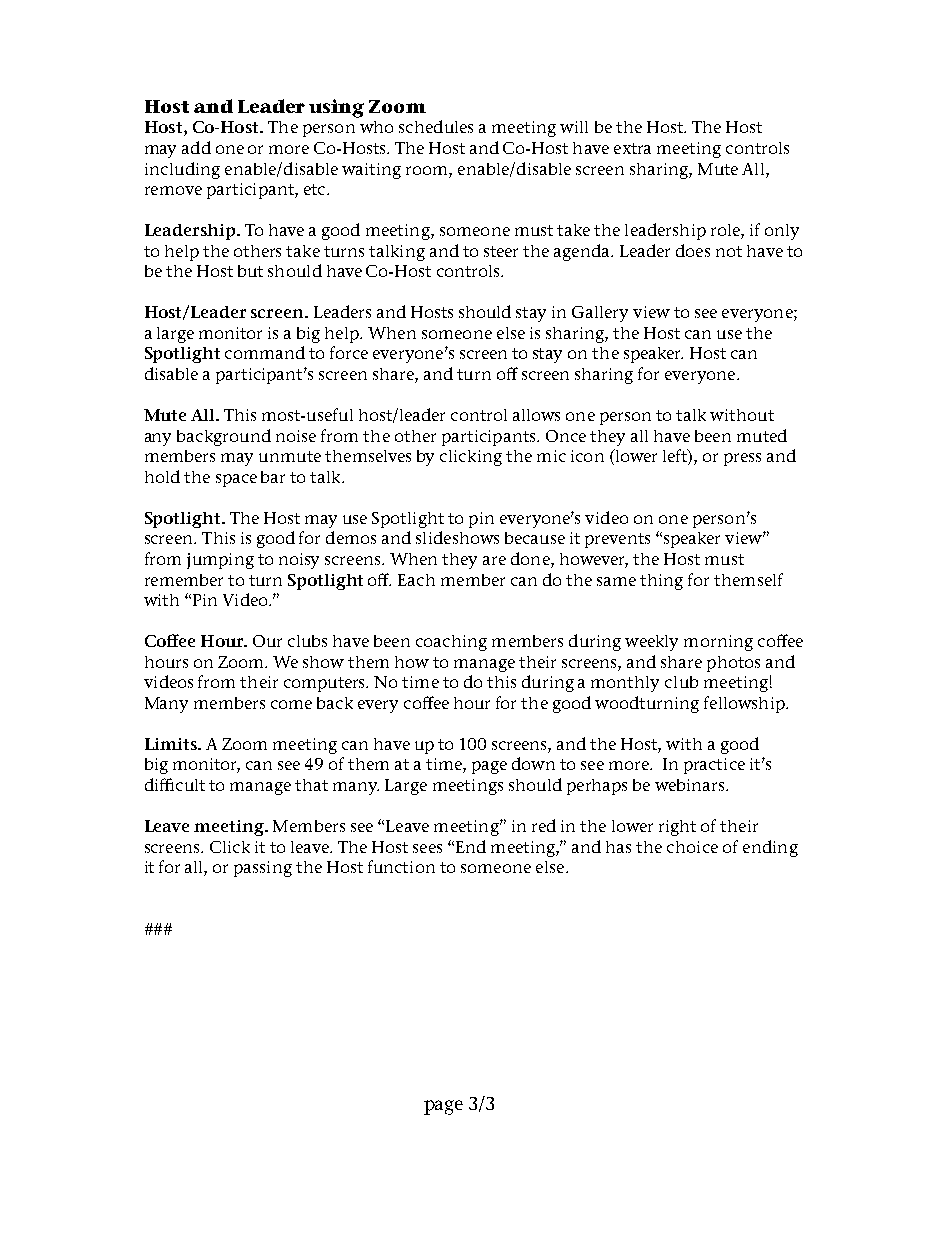 The width and height of the image is (952, 1233). What do you see at coordinates (451, 643) in the image?
I see `coaching` at bounding box center [451, 643].
